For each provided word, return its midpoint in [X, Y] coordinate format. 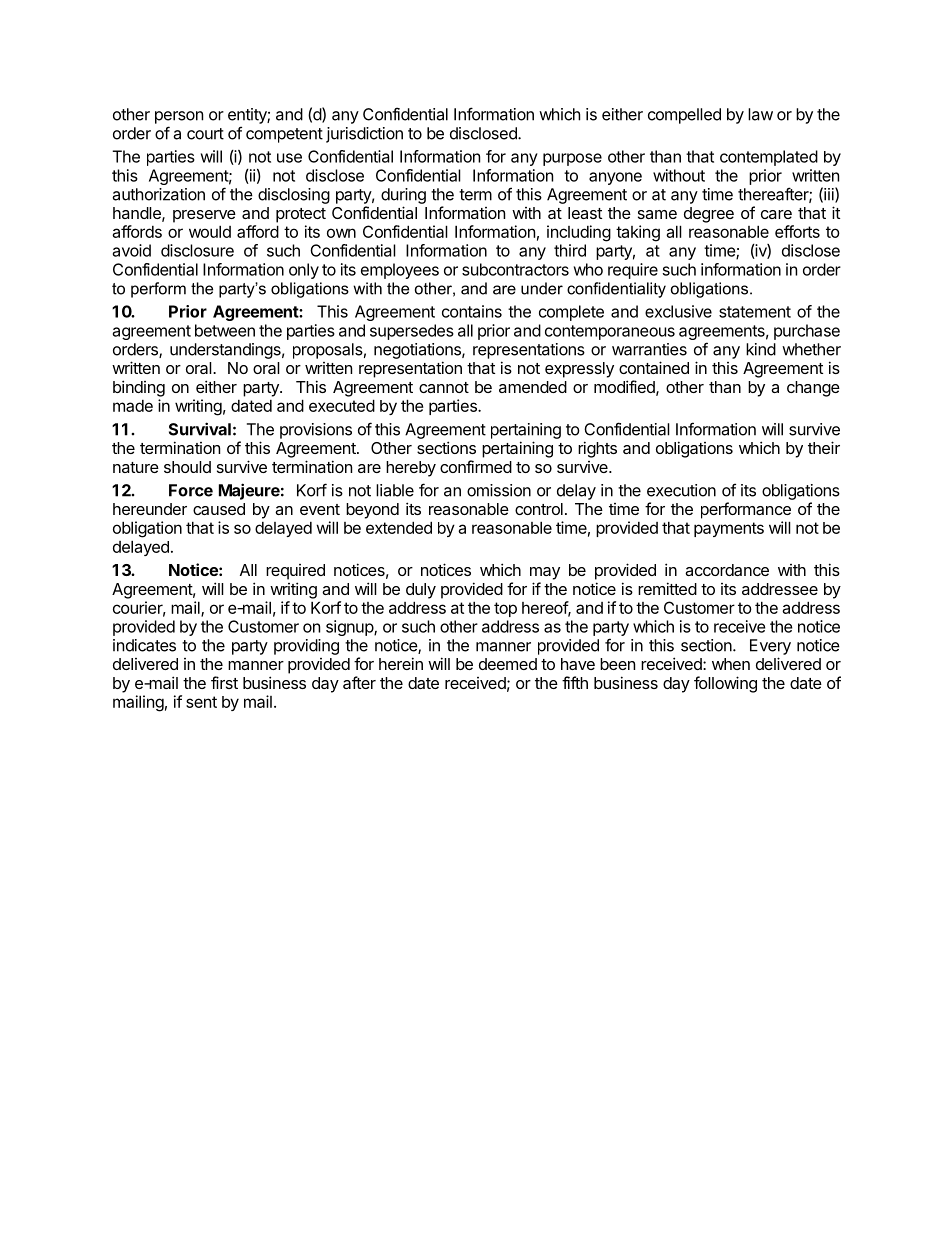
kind [761, 349]
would [210, 231]
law [760, 114]
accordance [727, 570]
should [187, 467]
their [824, 447]
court [205, 134]
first [224, 682]
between [225, 330]
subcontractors [515, 269]
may [545, 573]
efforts [797, 231]
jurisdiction [364, 135]
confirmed [476, 466]
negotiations [418, 351]
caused [219, 509]
